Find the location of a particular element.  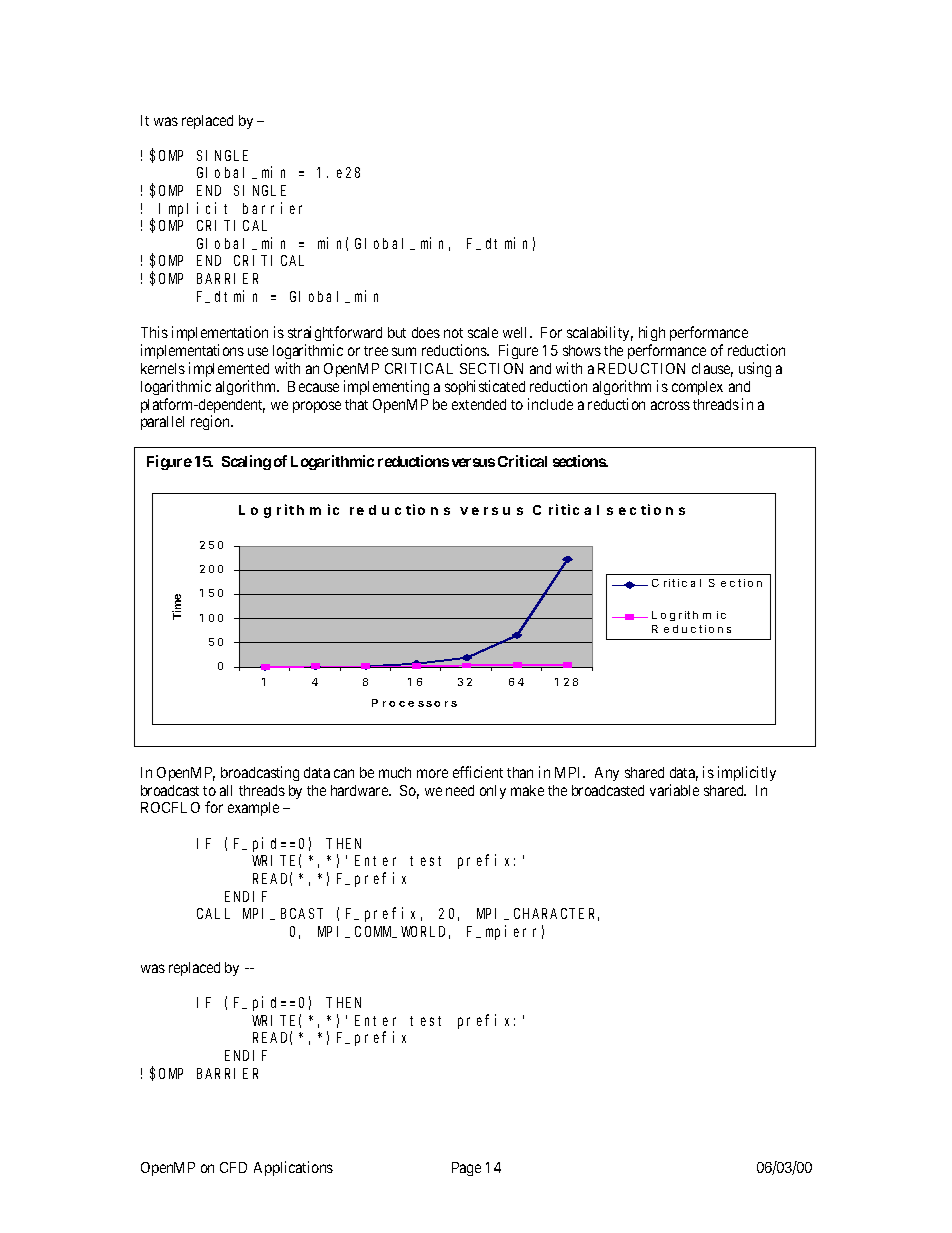

sso is located at coordinates (429, 704).
